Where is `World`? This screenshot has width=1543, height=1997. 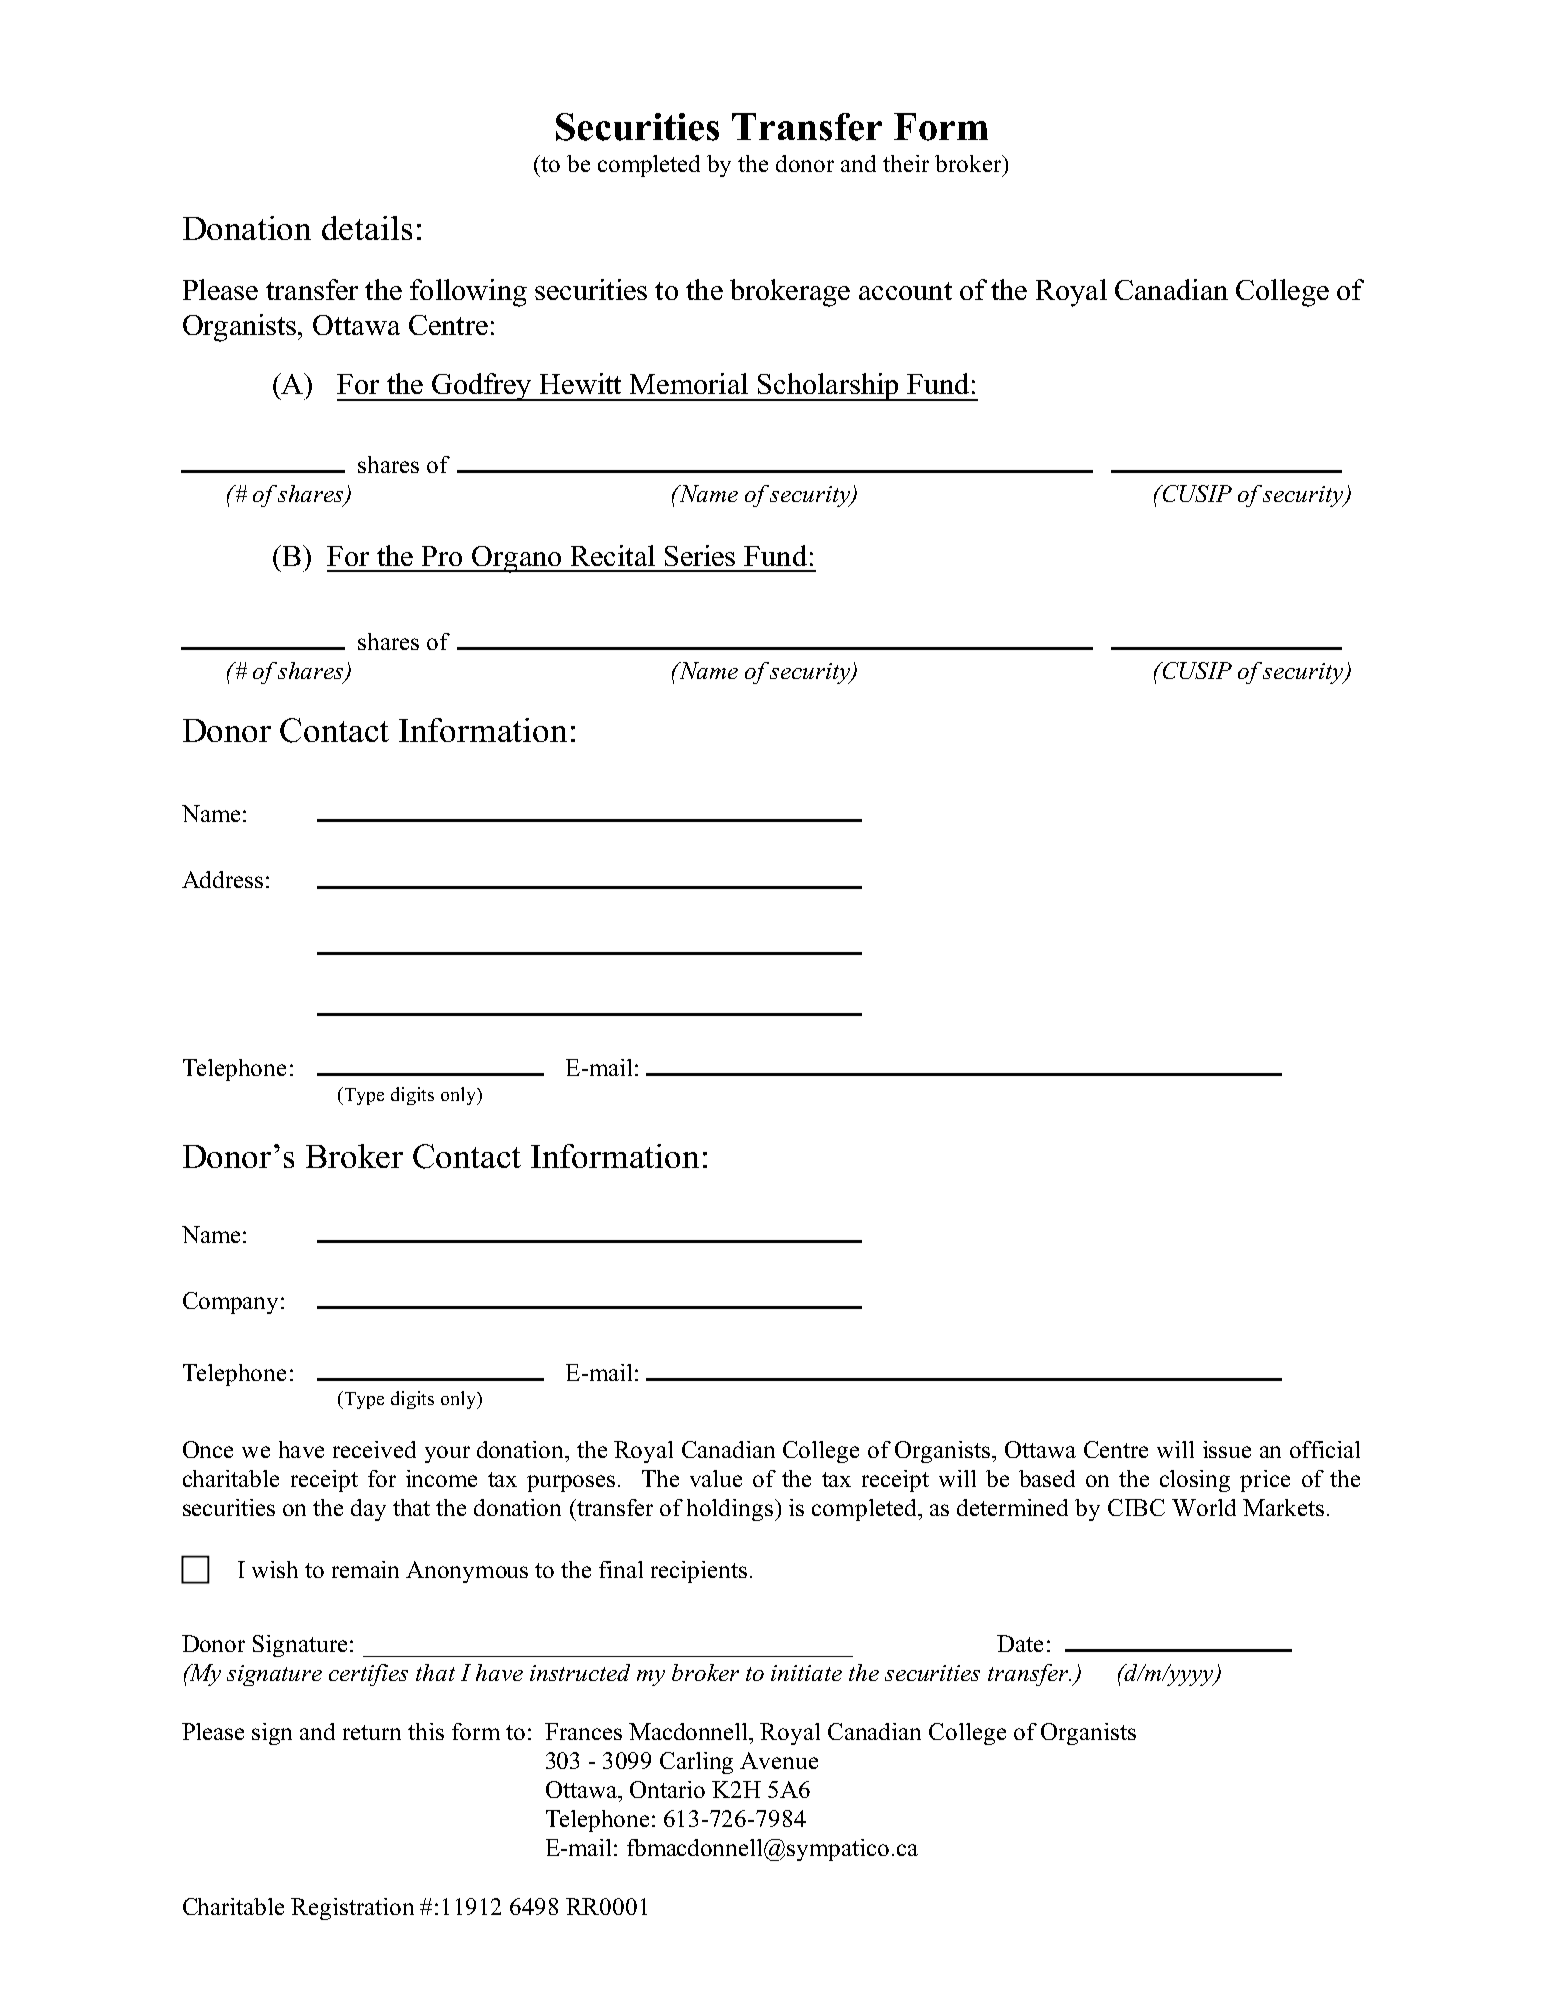
World is located at coordinates (1204, 1507).
